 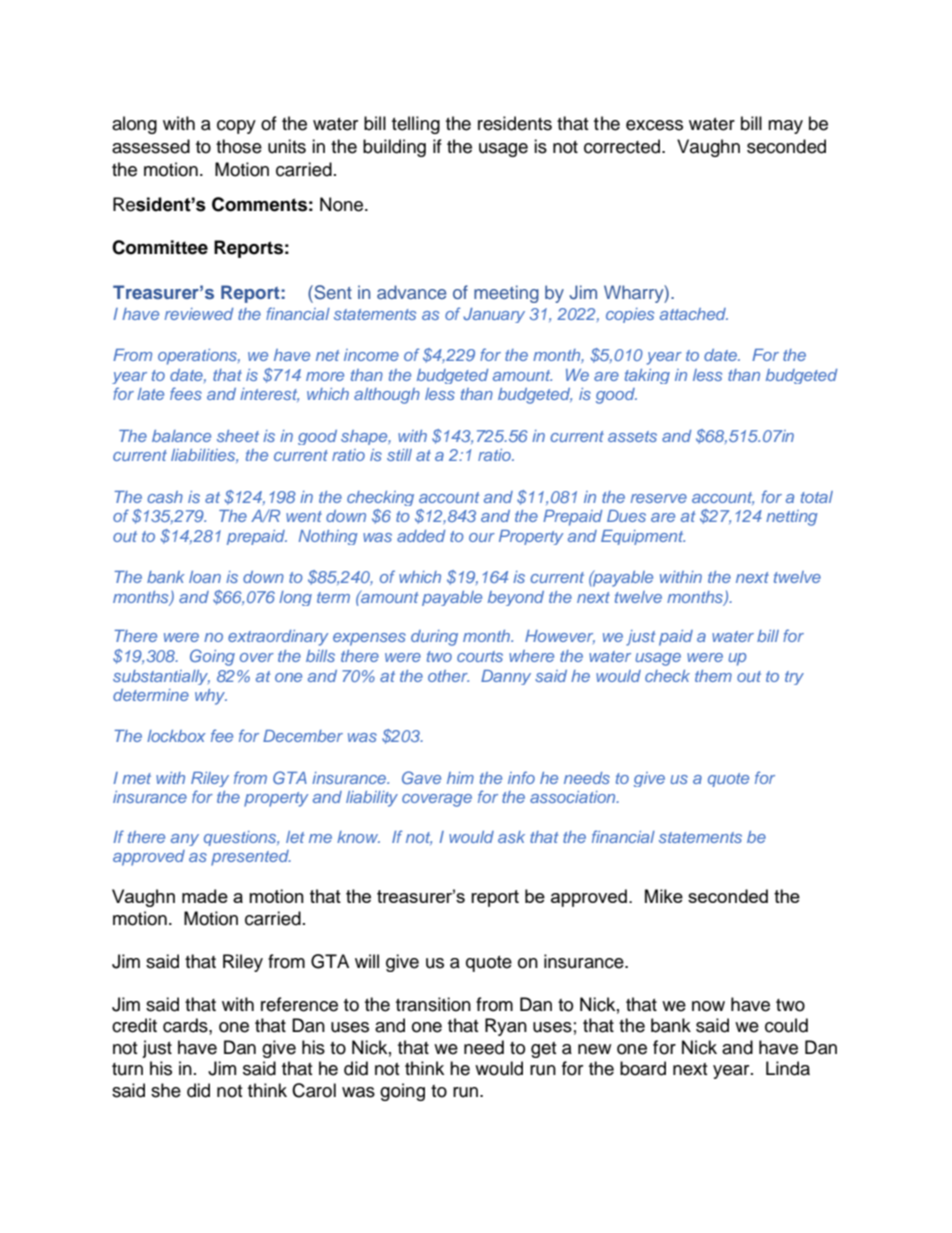 What do you see at coordinates (713, 676) in the screenshot?
I see `them` at bounding box center [713, 676].
